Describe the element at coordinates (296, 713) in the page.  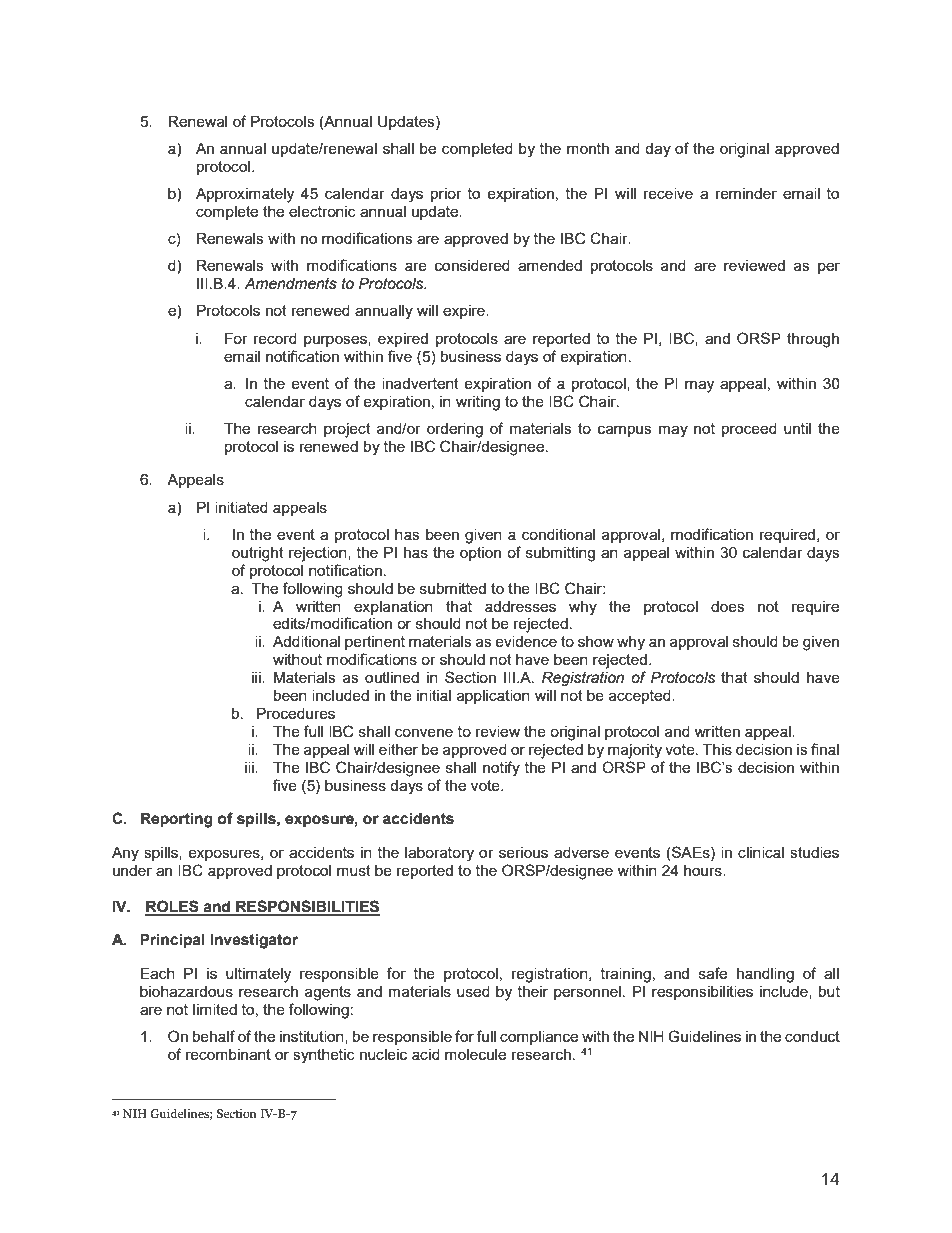
I see `Procedures` at that location.
